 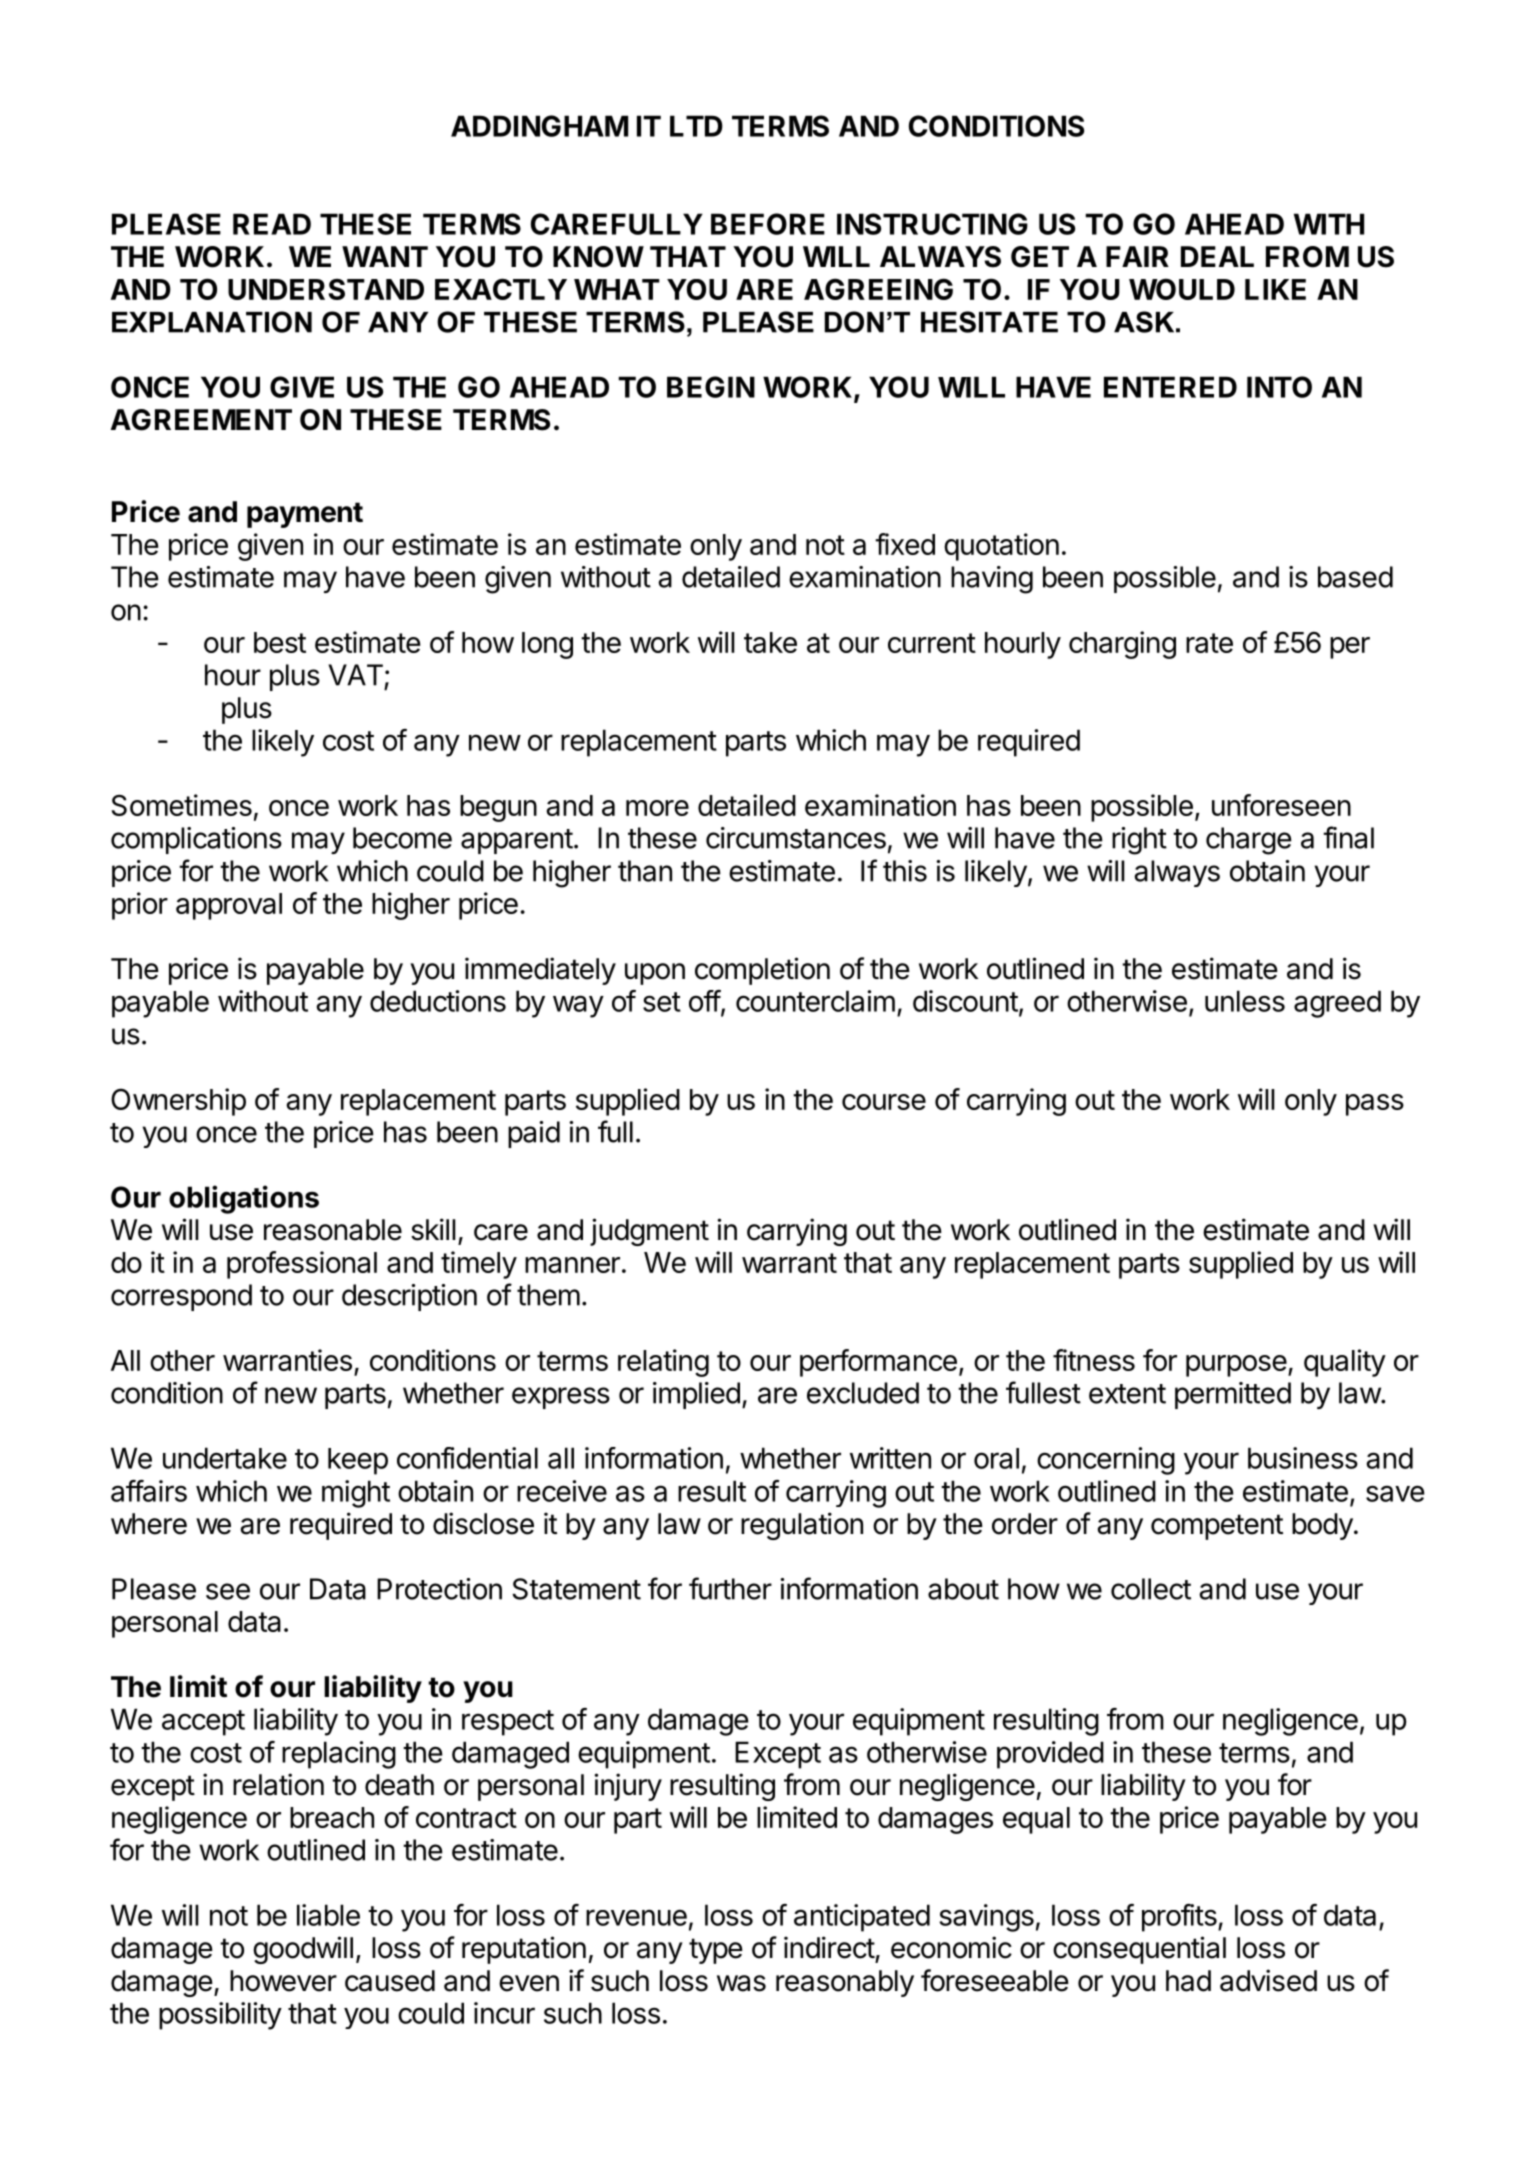 What do you see at coordinates (356, 1494) in the page?
I see `might` at bounding box center [356, 1494].
